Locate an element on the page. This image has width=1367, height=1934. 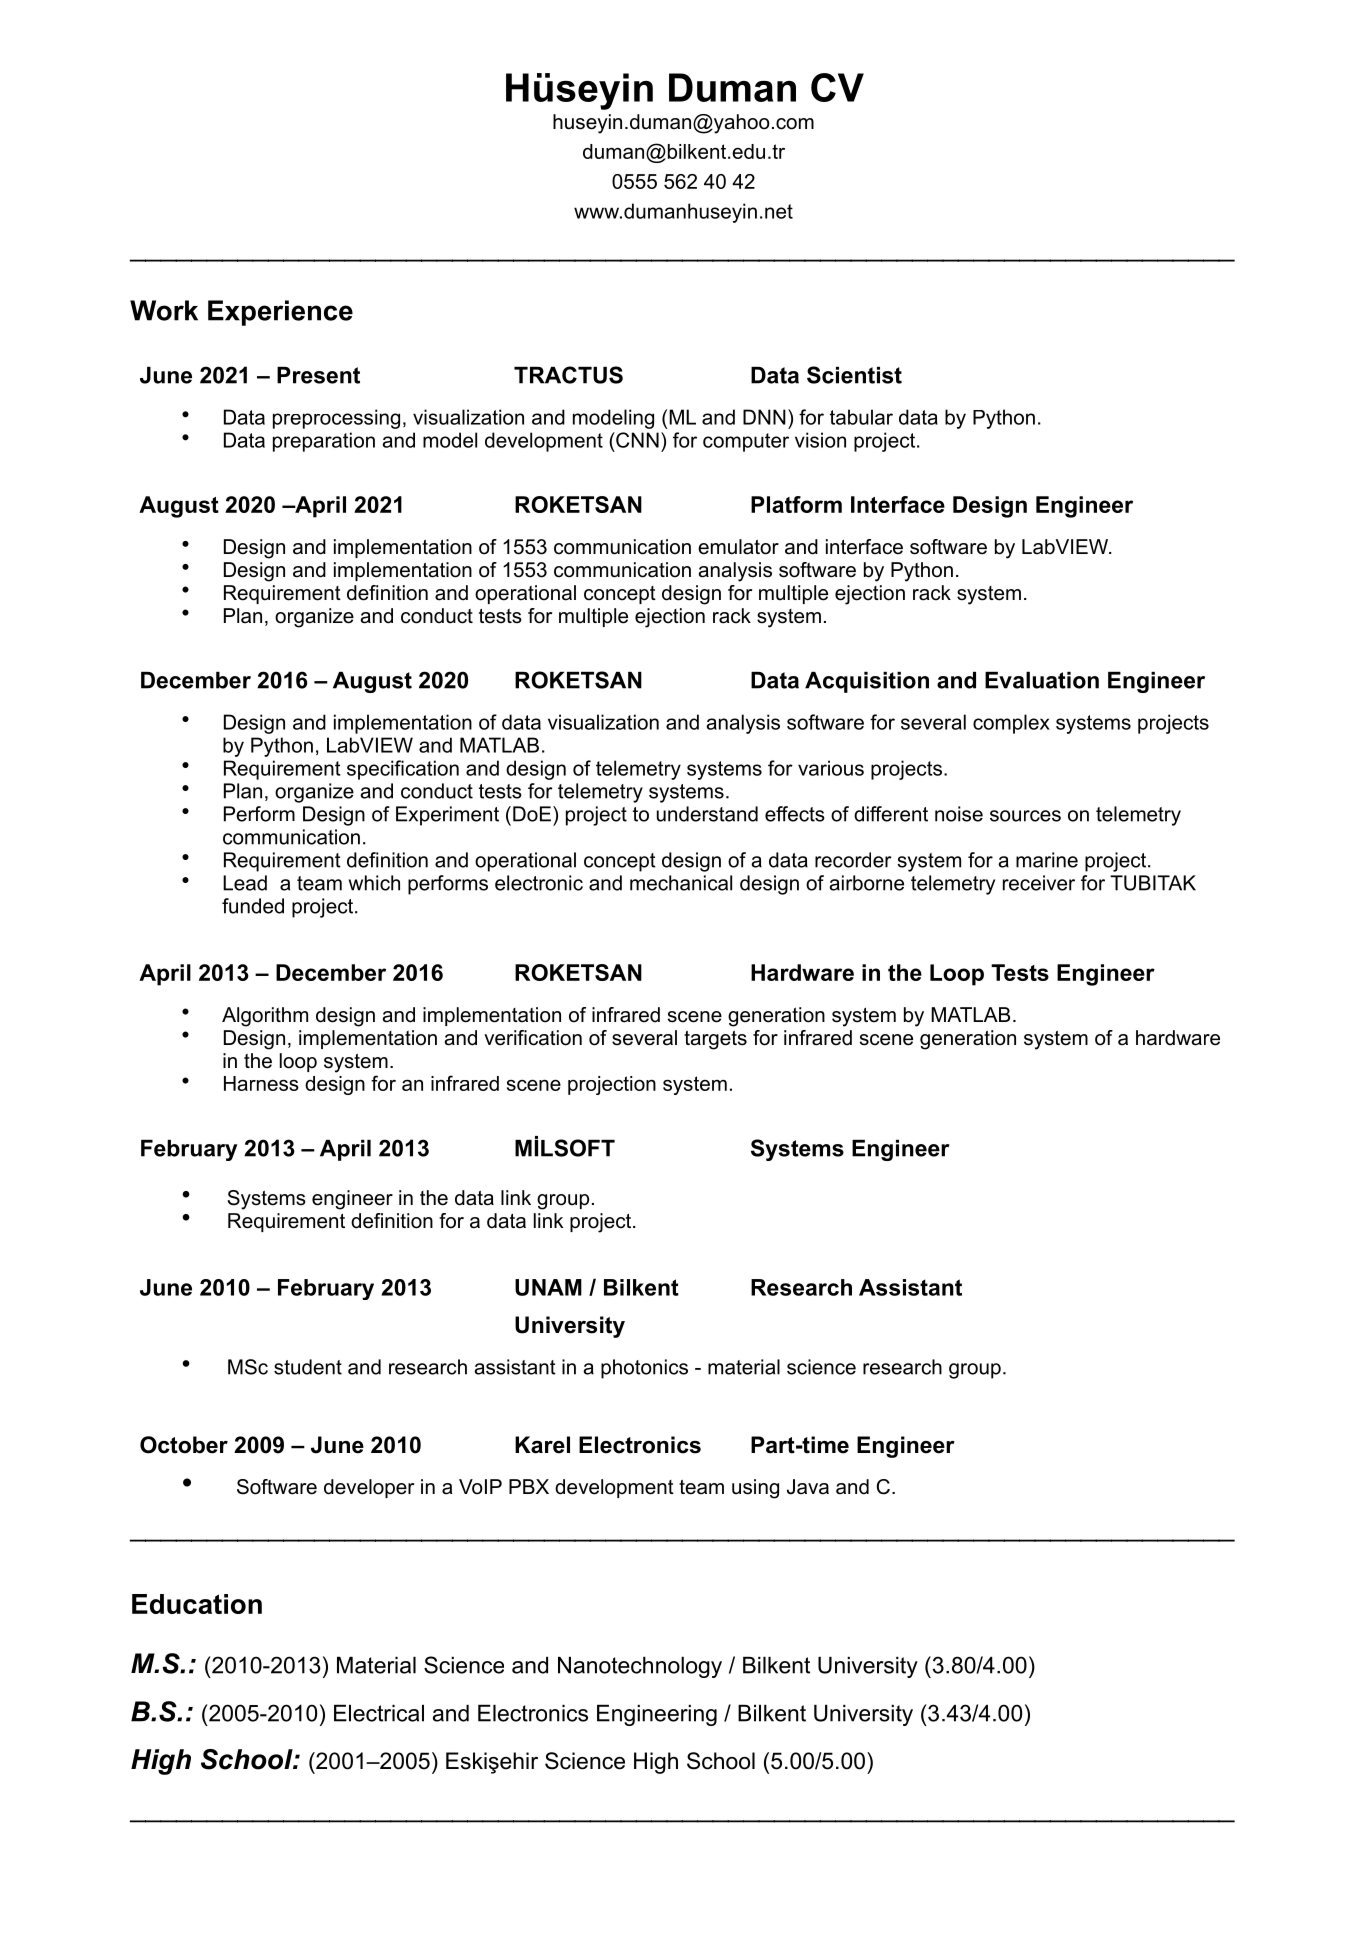
targets is located at coordinates (715, 1040).
